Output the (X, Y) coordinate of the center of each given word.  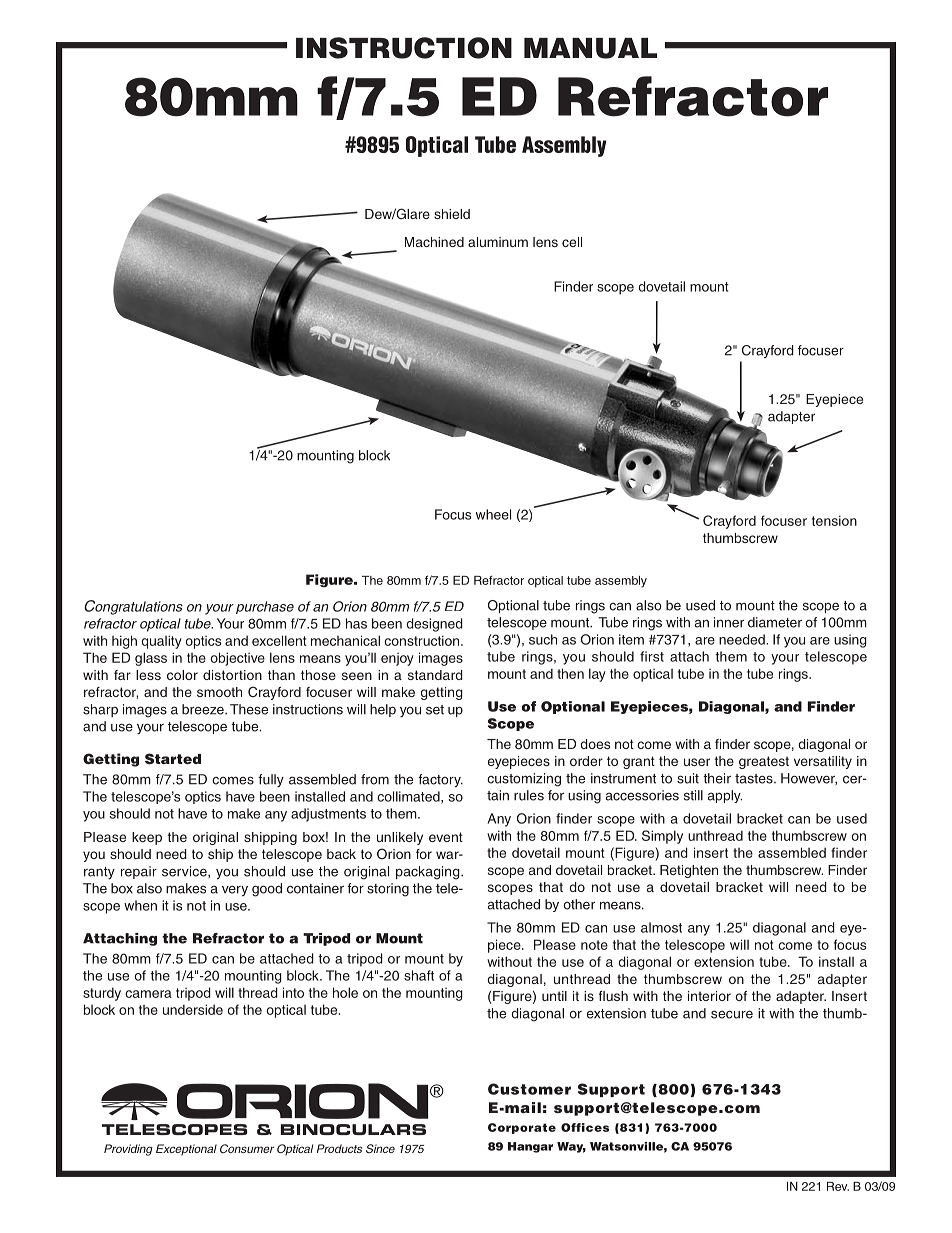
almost (661, 927)
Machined (434, 242)
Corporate (522, 1128)
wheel (493, 514)
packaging (429, 873)
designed (434, 625)
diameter (775, 622)
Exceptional (186, 1150)
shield (452, 214)
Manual (590, 48)
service (185, 872)
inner (729, 622)
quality (162, 642)
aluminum (498, 242)
